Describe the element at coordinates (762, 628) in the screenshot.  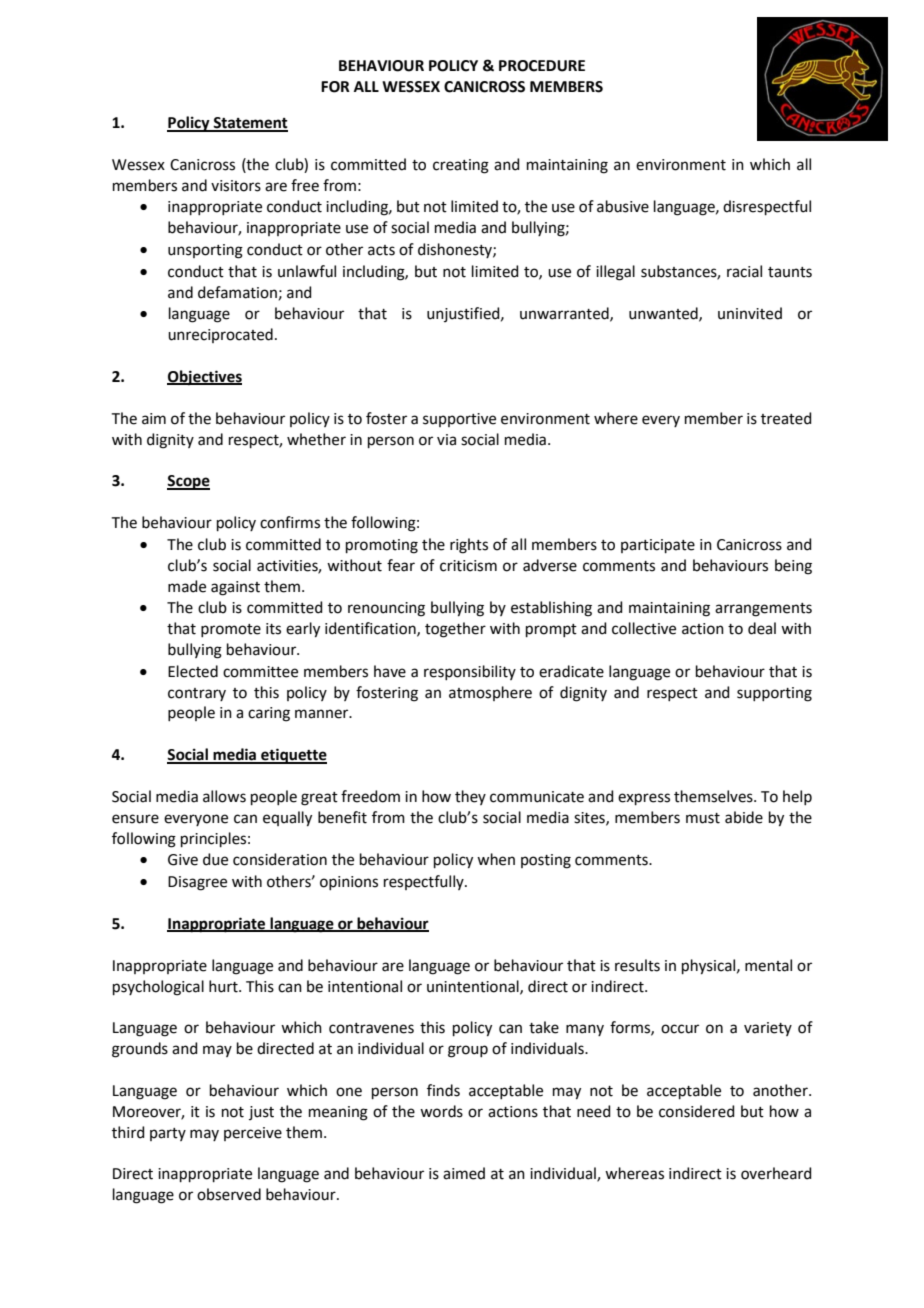
I see `deal` at that location.
